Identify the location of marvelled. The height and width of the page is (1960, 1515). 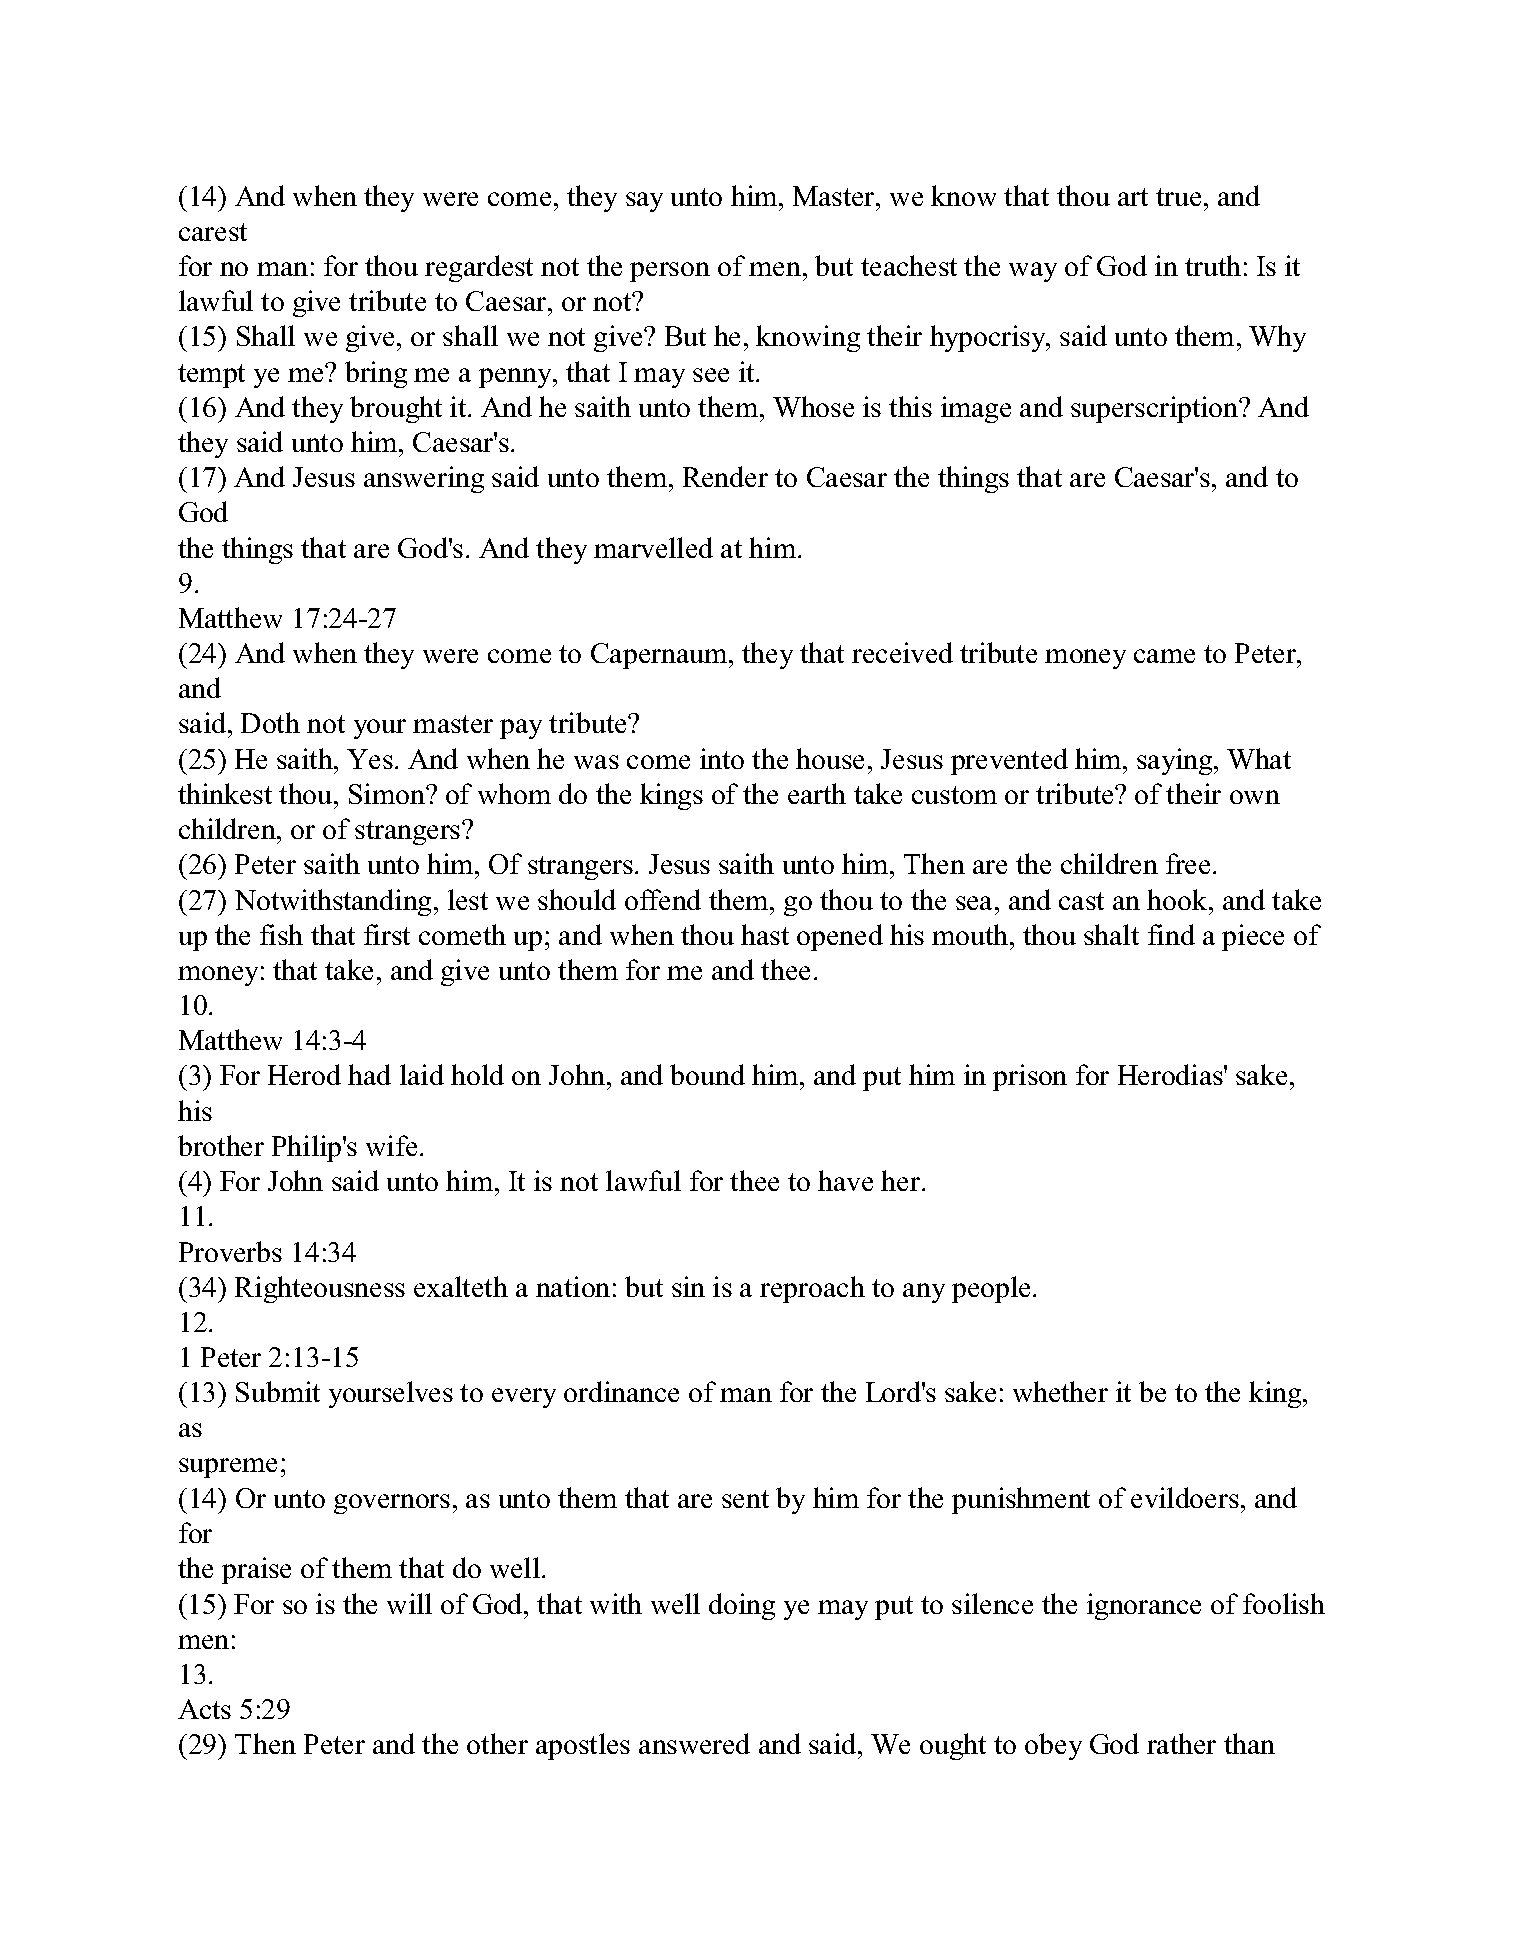
(653, 547).
